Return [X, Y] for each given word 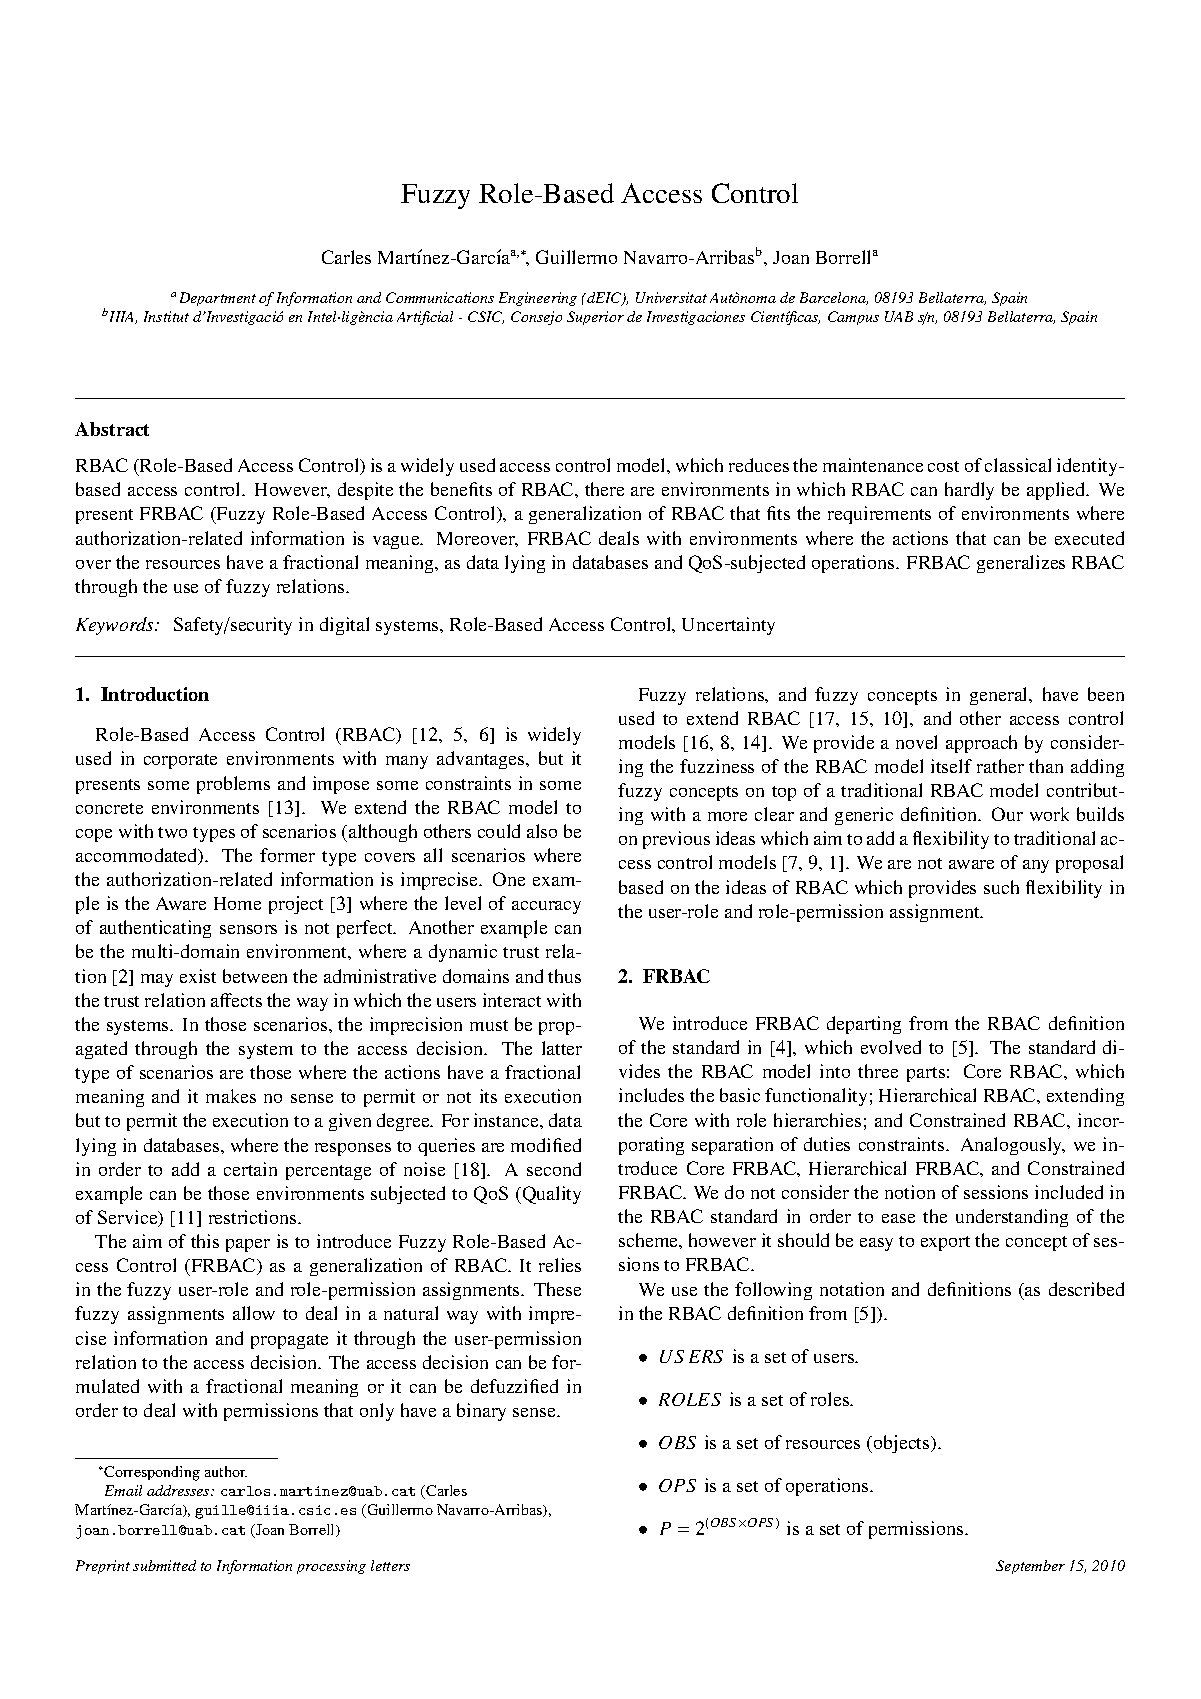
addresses [179, 1490]
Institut [166, 316]
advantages [482, 760]
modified [546, 1145]
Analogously [1013, 1146]
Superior [595, 318]
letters [390, 1565]
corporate [180, 761]
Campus [853, 318]
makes [231, 1096]
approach [981, 744]
